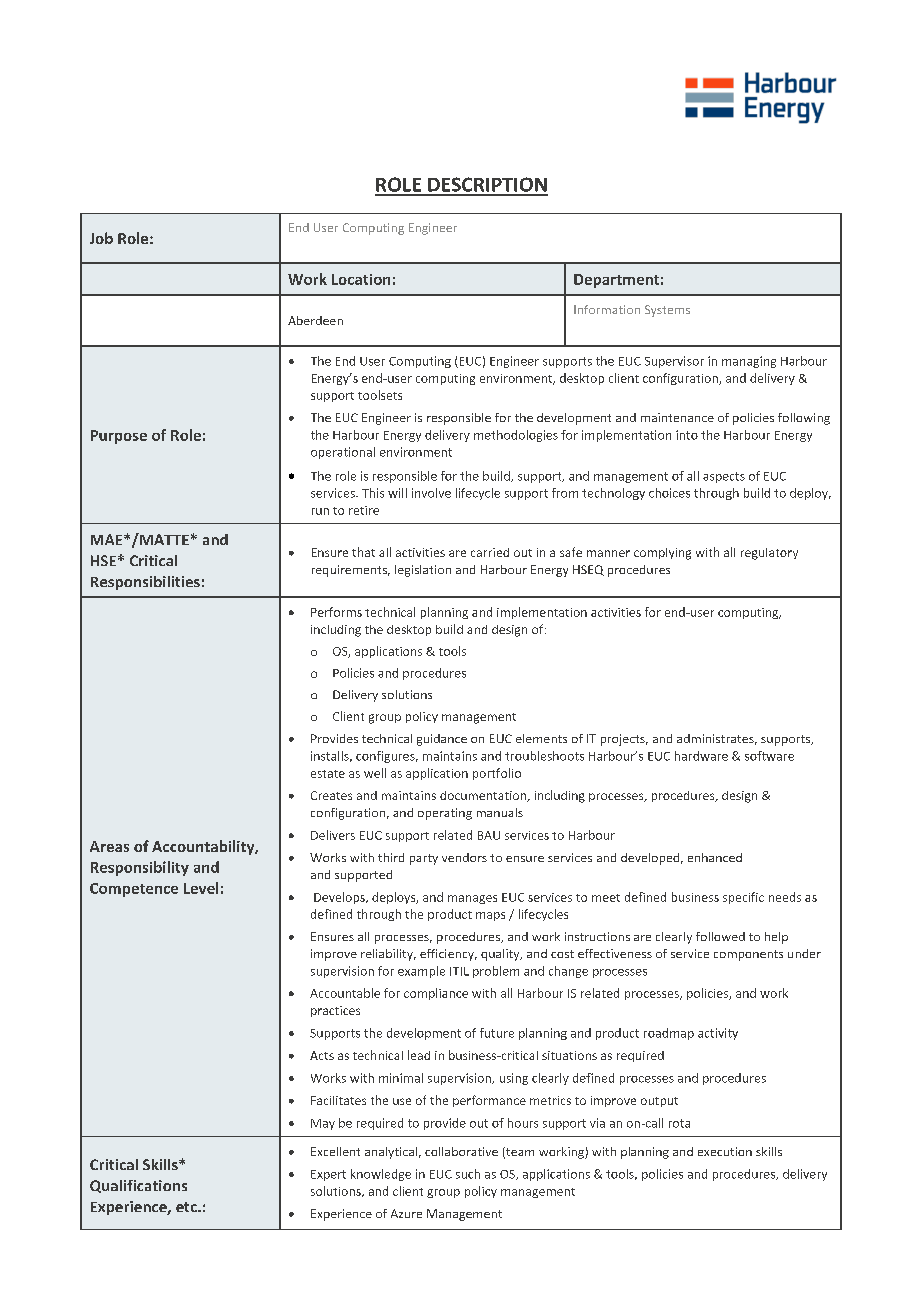 Image resolution: width=924 pixels, height=1309 pixels. I want to click on Location, so click(361, 279).
